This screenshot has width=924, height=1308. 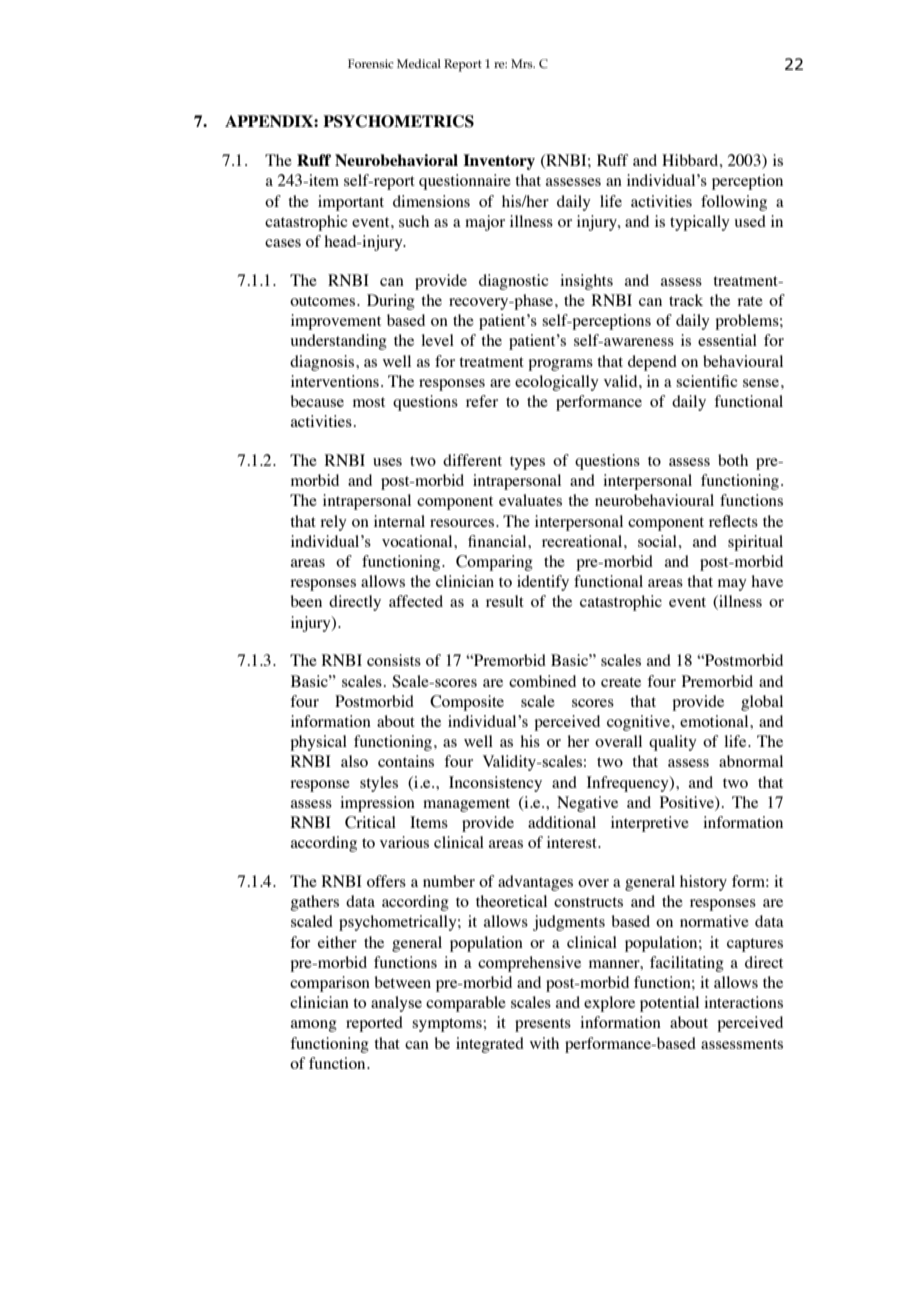 What do you see at coordinates (498, 541) in the screenshot?
I see `financial` at bounding box center [498, 541].
